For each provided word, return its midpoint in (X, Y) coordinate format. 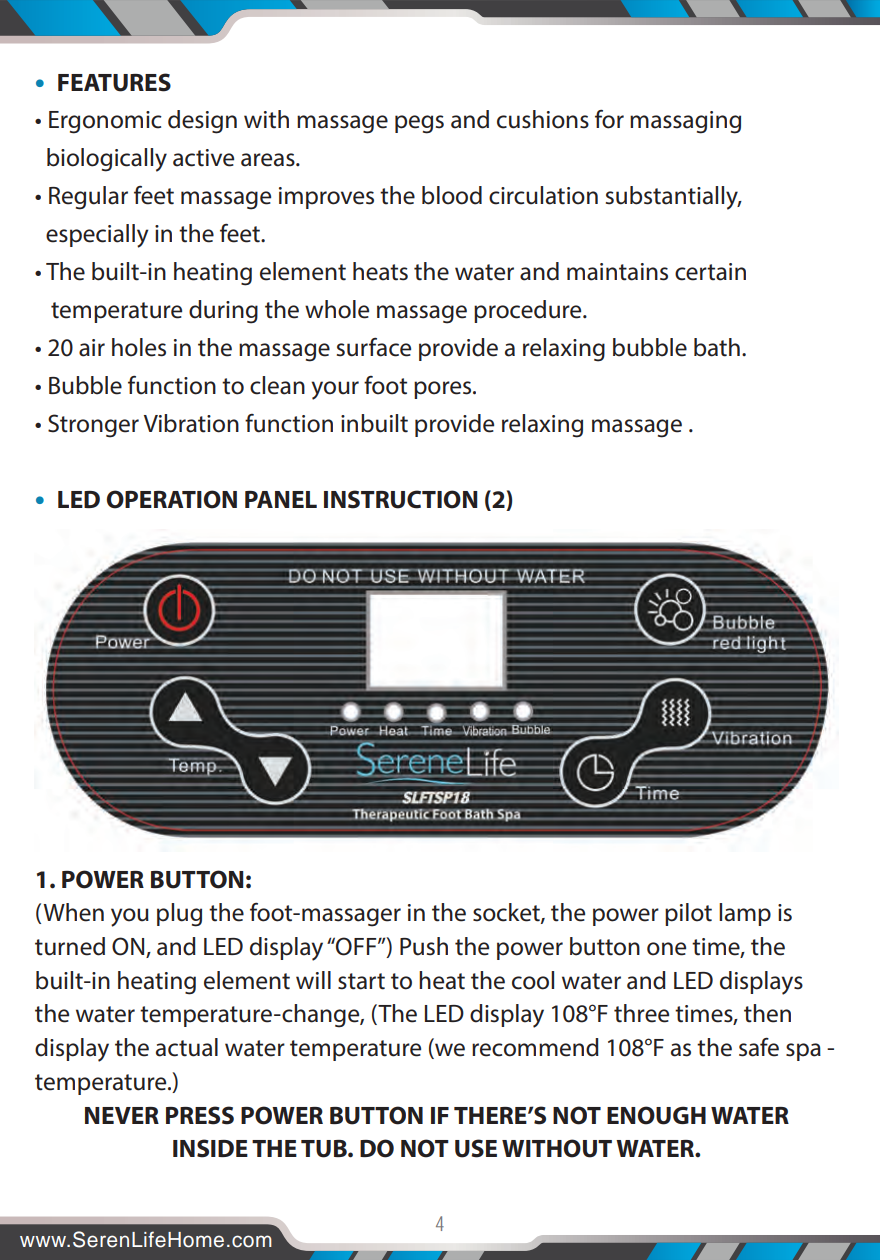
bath (717, 347)
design (202, 122)
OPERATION (172, 499)
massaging (685, 122)
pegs (419, 124)
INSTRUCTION (401, 499)
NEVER (122, 1115)
